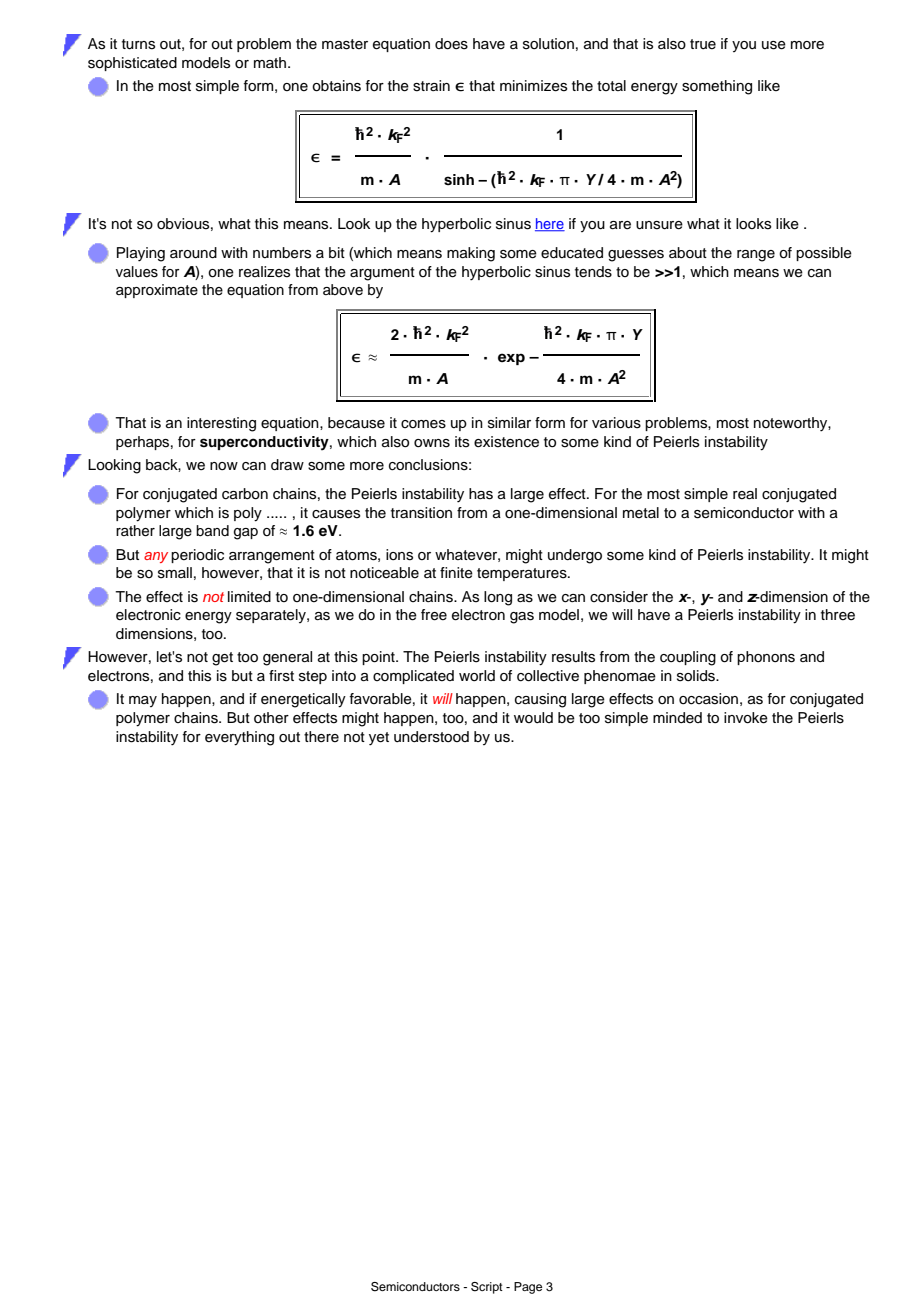 The image size is (924, 1308). Describe the element at coordinates (477, 676) in the document. I see `world` at that location.
